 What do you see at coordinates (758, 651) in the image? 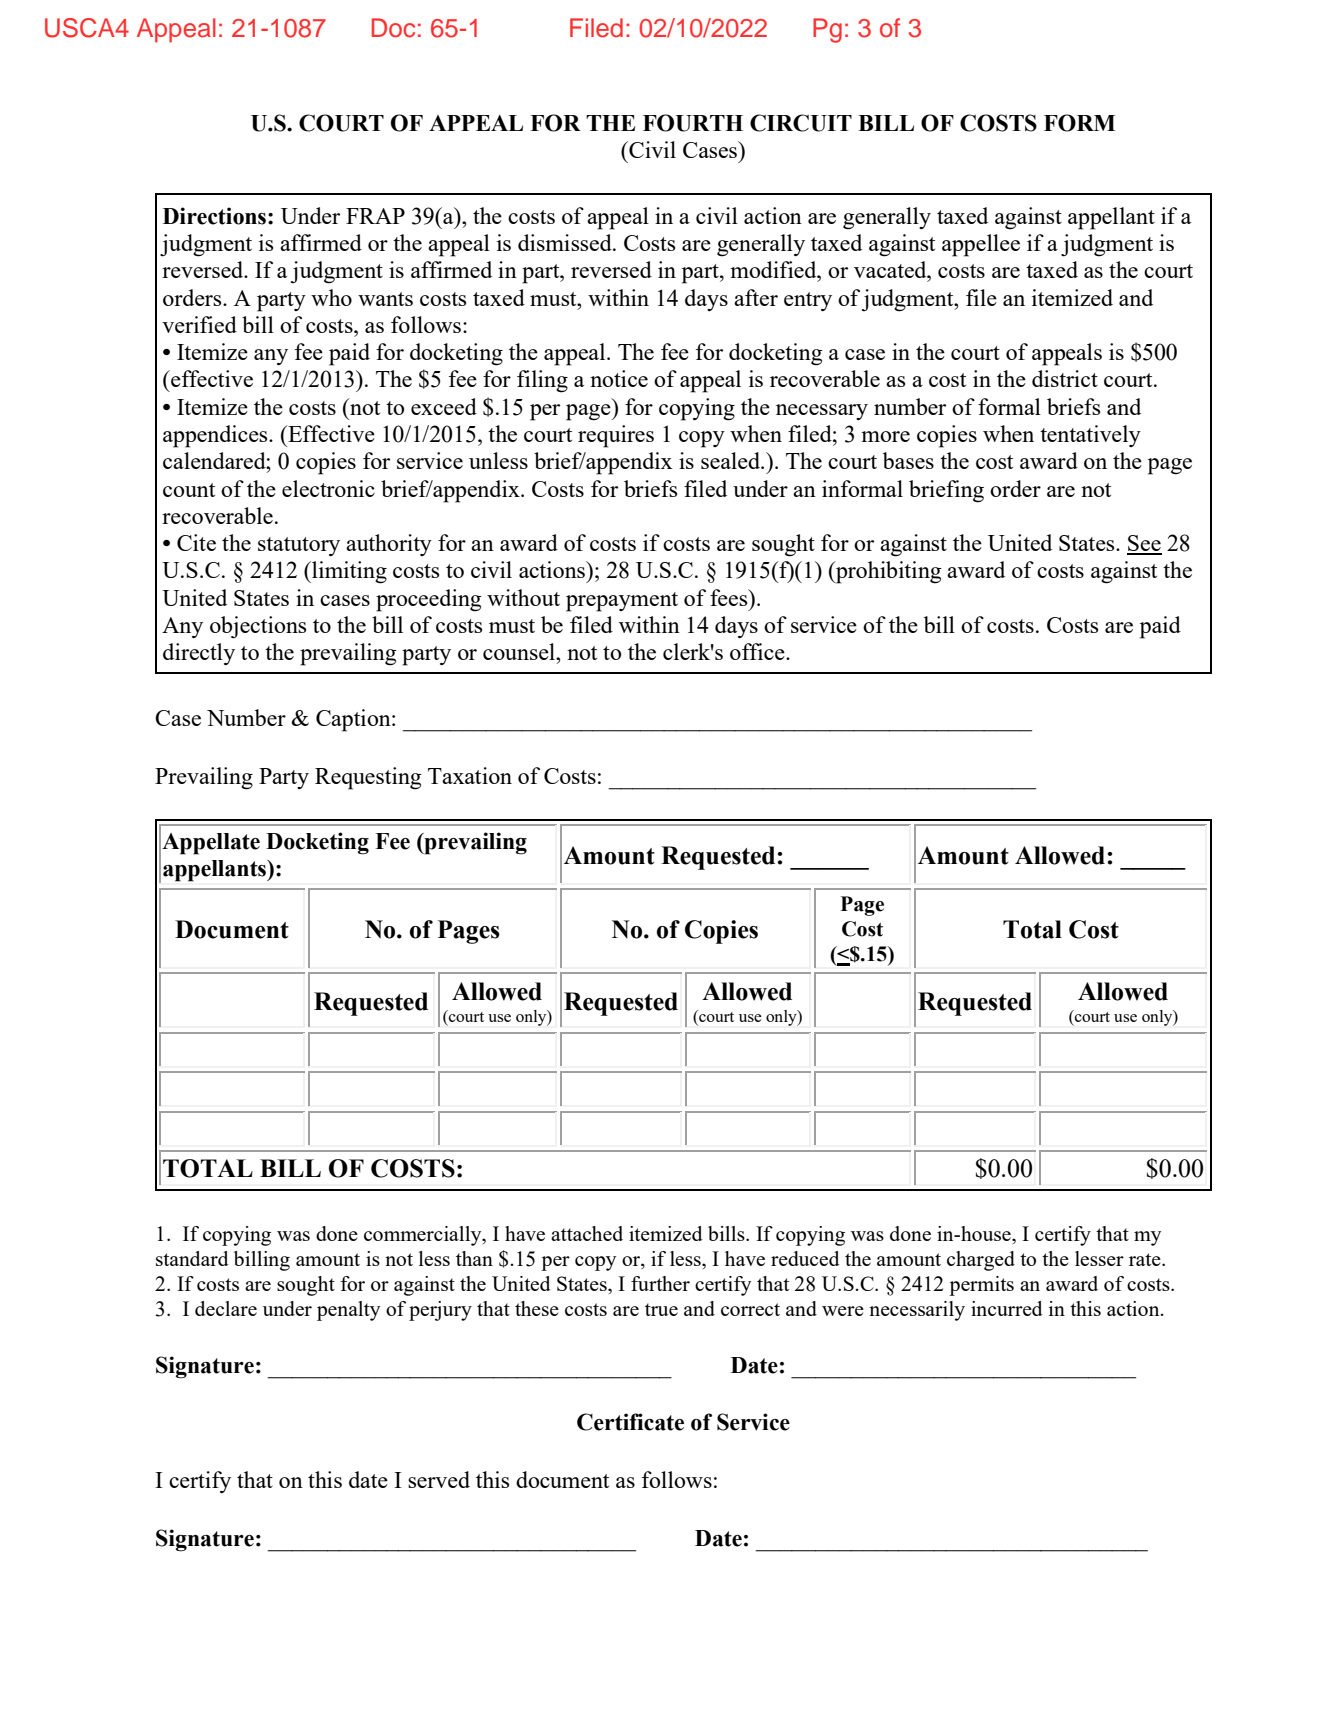
I see `office` at bounding box center [758, 651].
